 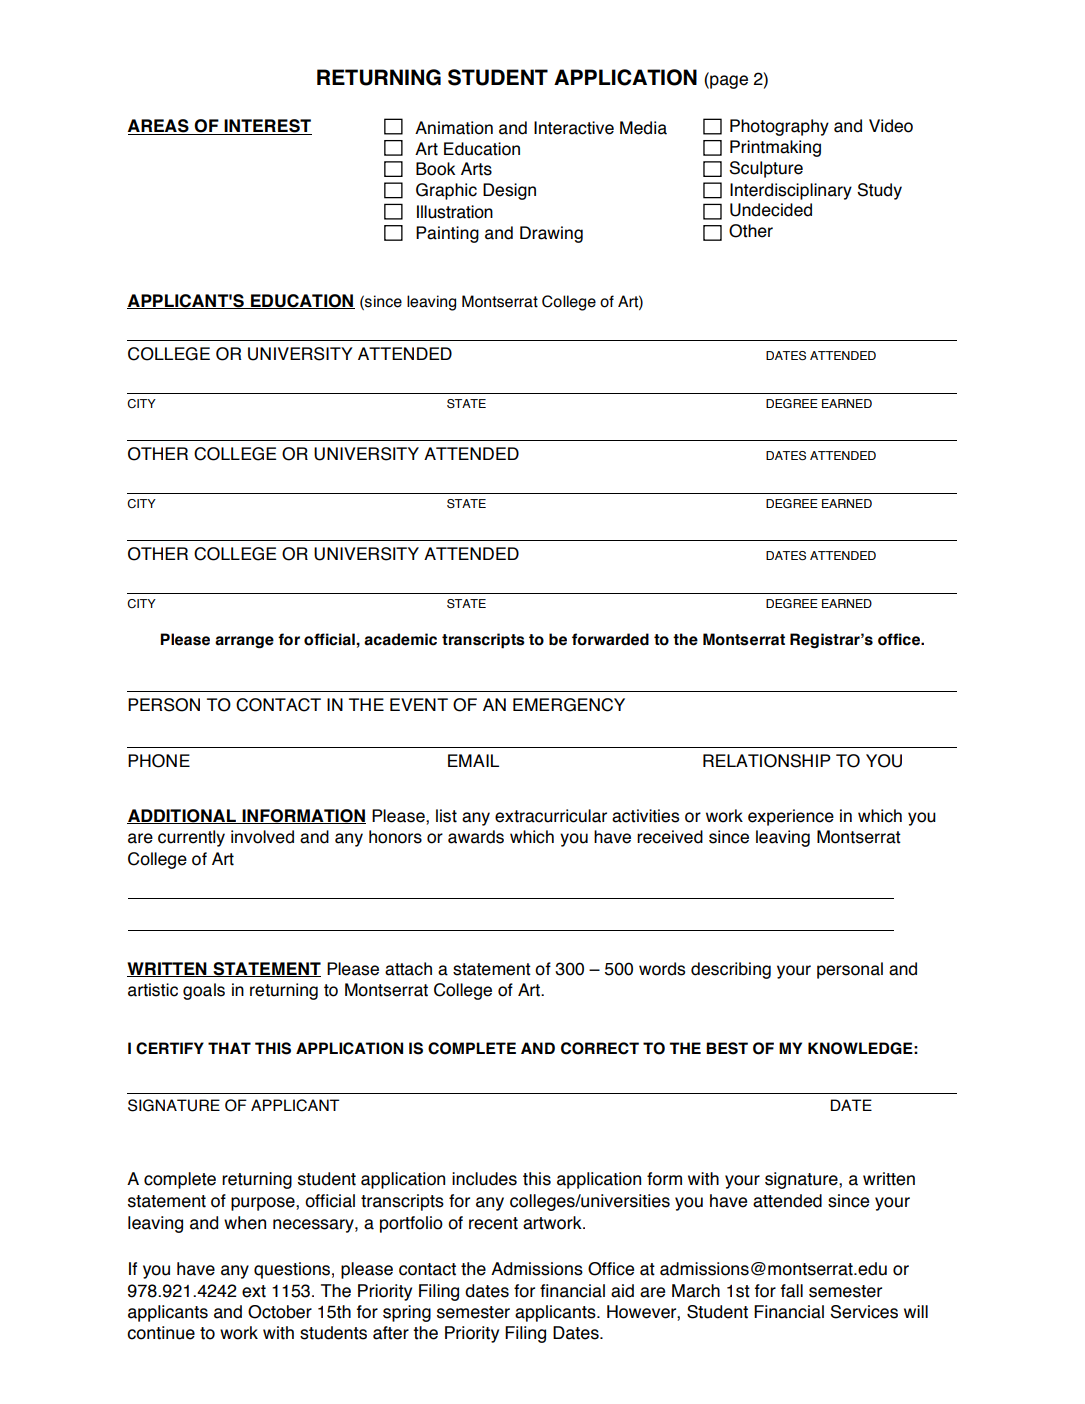 What do you see at coordinates (280, 1312) in the screenshot?
I see `October` at bounding box center [280, 1312].
